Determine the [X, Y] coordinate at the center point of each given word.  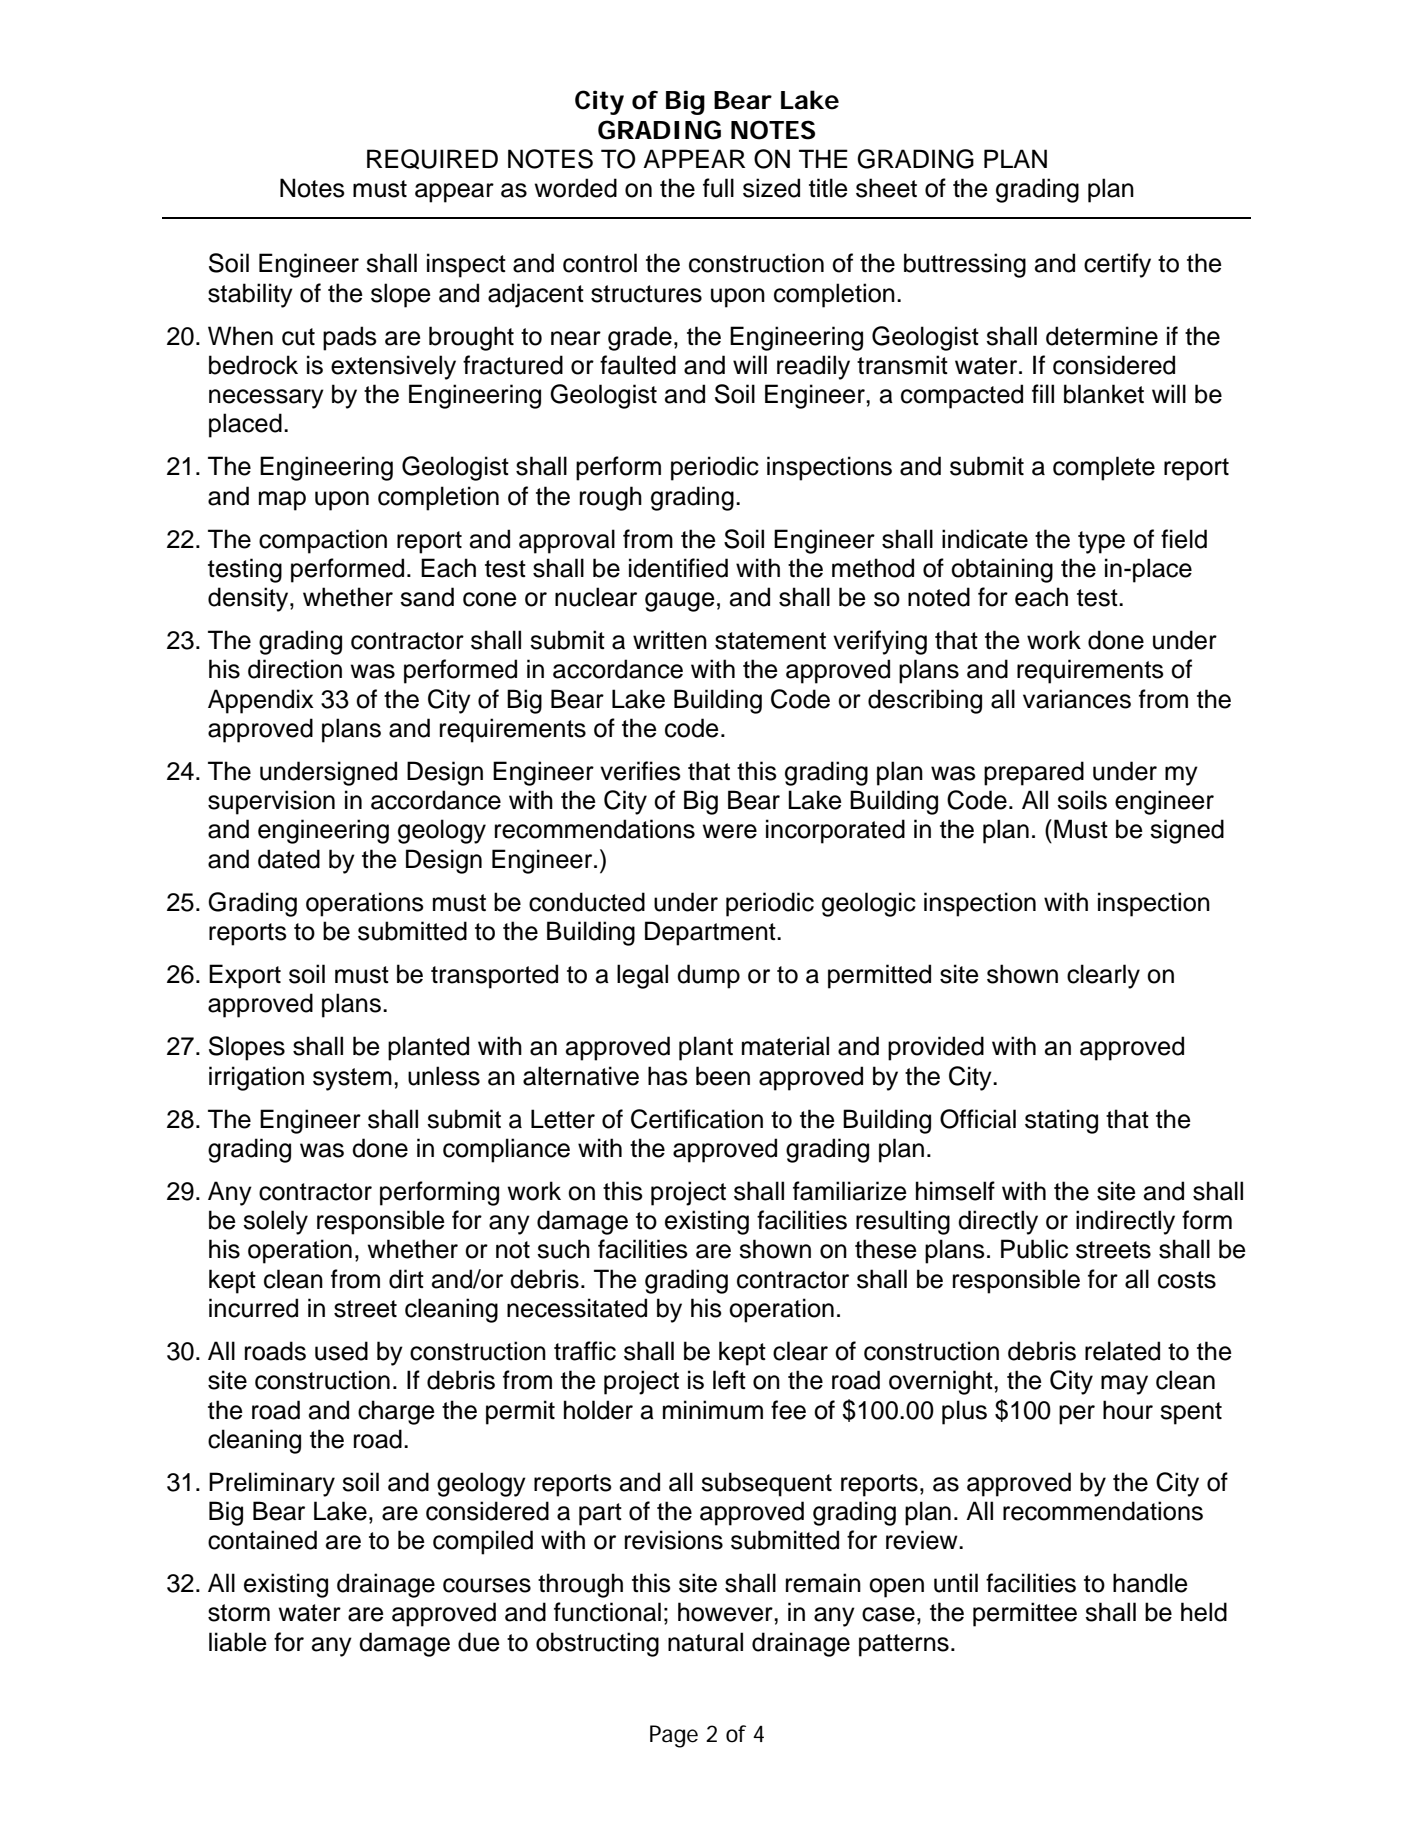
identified [678, 568]
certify [1117, 265]
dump [708, 976]
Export [245, 976]
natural [705, 1642]
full [718, 188]
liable [238, 1642]
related [1122, 1351]
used [341, 1351]
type [1101, 542]
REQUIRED [432, 159]
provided [936, 1048]
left [729, 1380]
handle [1150, 1583]
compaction [323, 541]
